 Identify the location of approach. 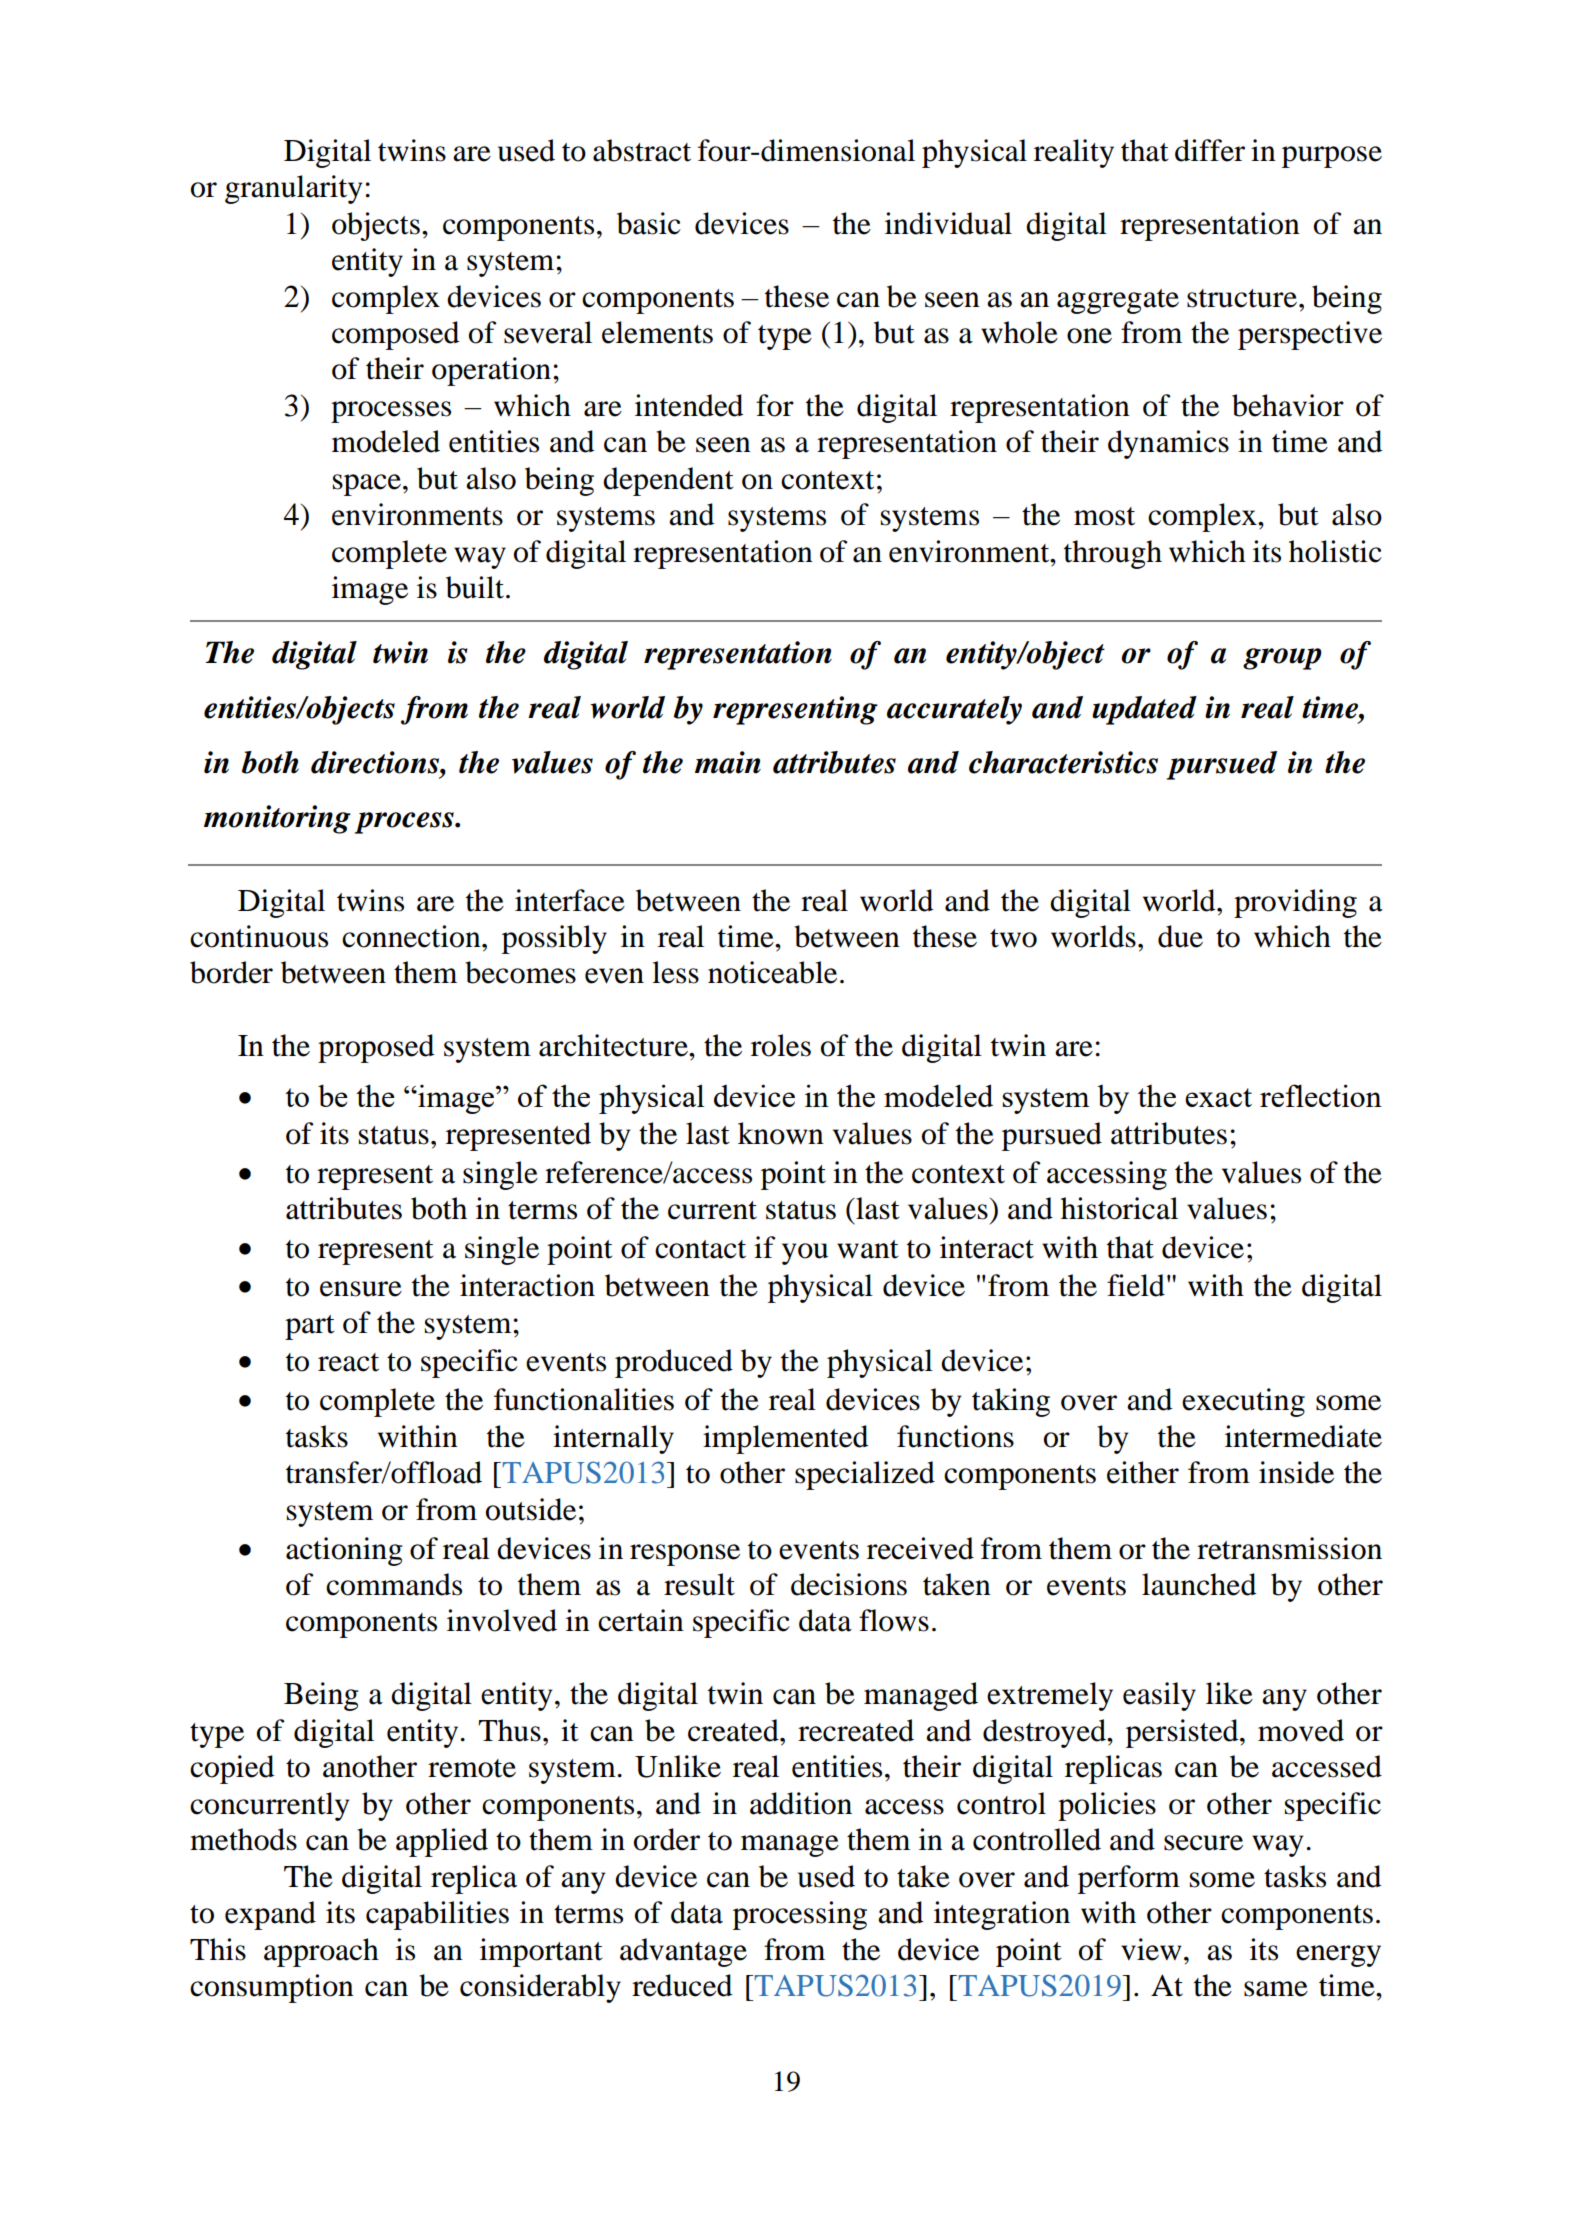
(321, 1952).
